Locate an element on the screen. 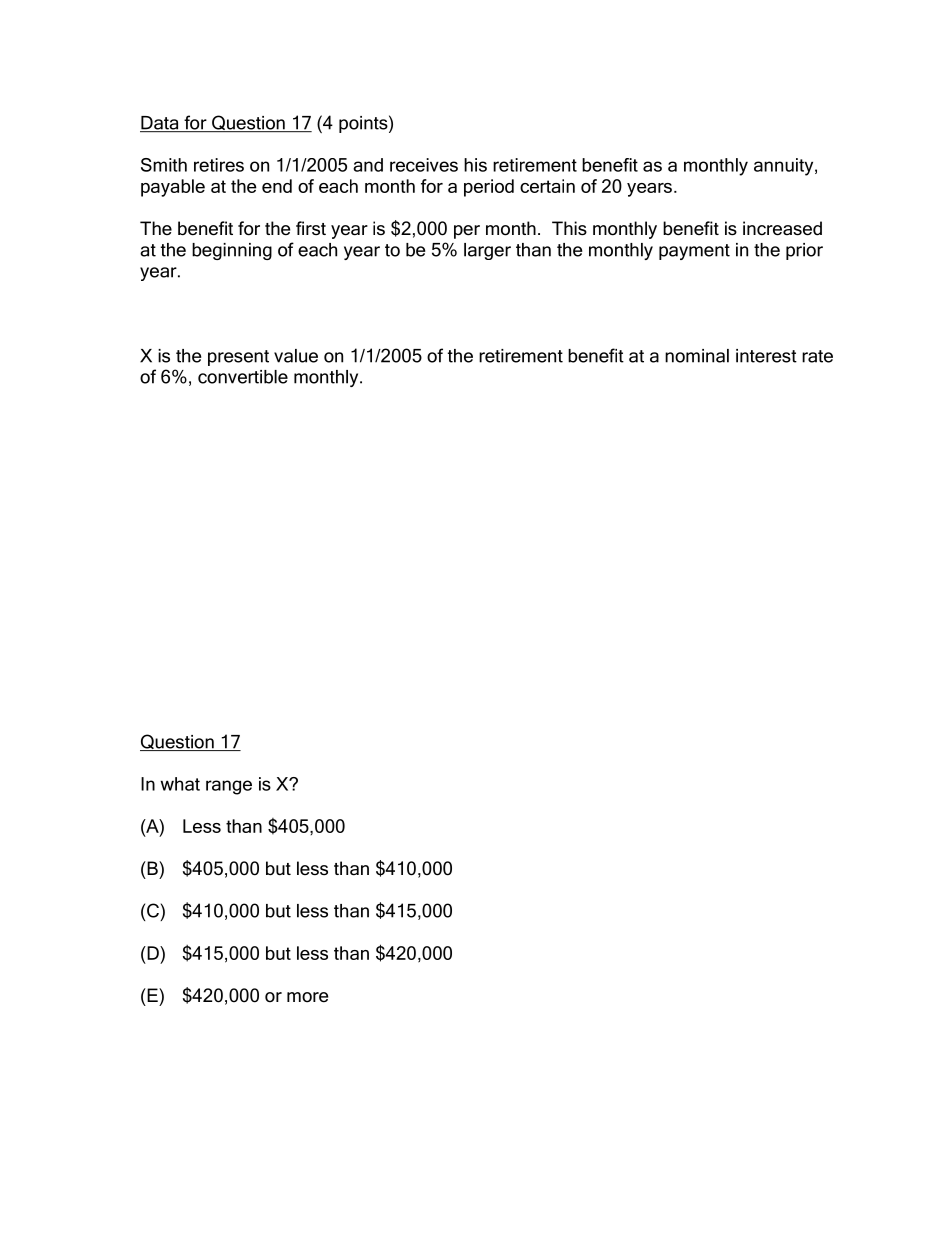 Image resolution: width=952 pixels, height=1233 pixels. range is located at coordinates (229, 787).
